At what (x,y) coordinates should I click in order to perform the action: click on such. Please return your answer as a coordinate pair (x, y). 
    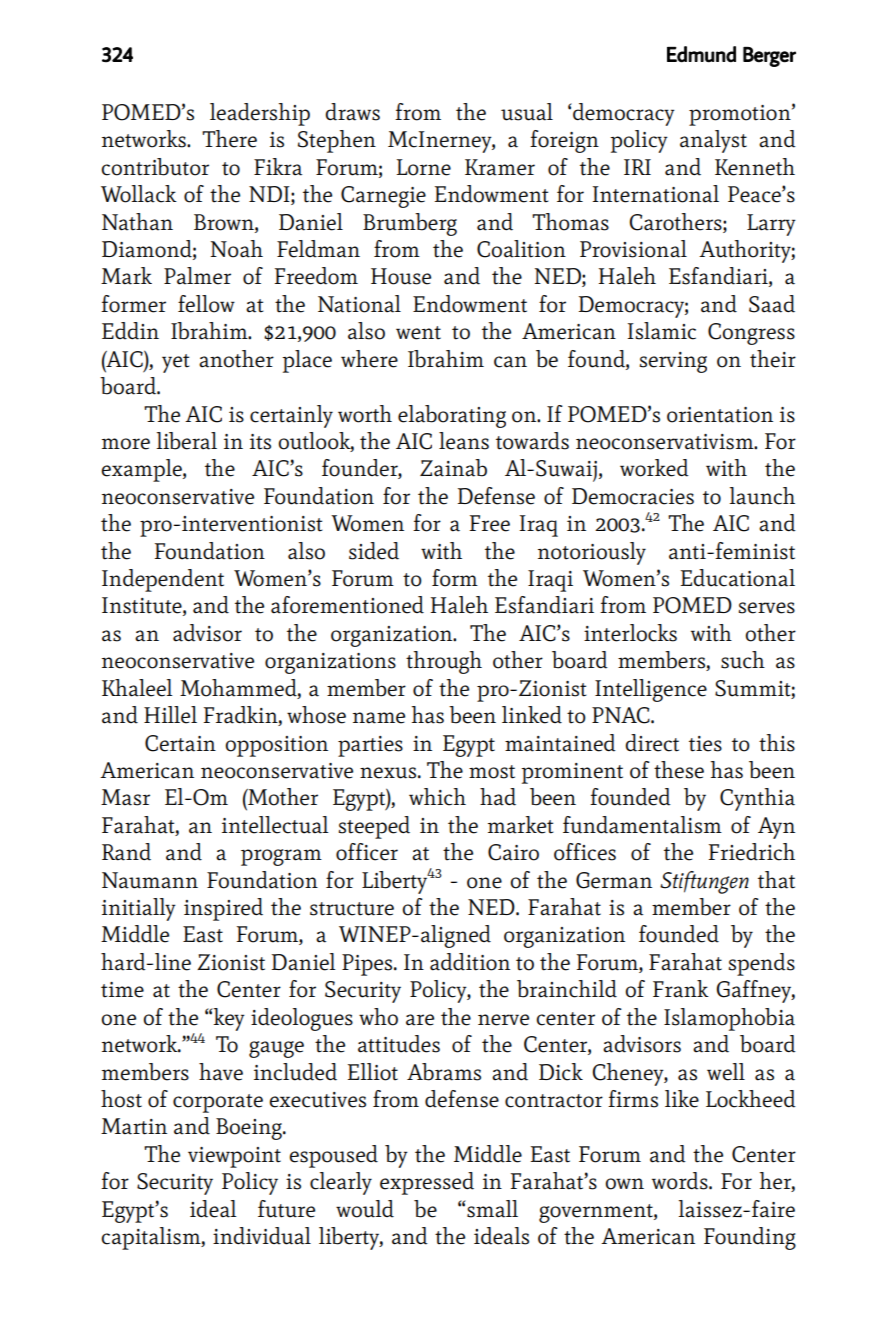
    Looking at the image, I should click on (743, 660).
